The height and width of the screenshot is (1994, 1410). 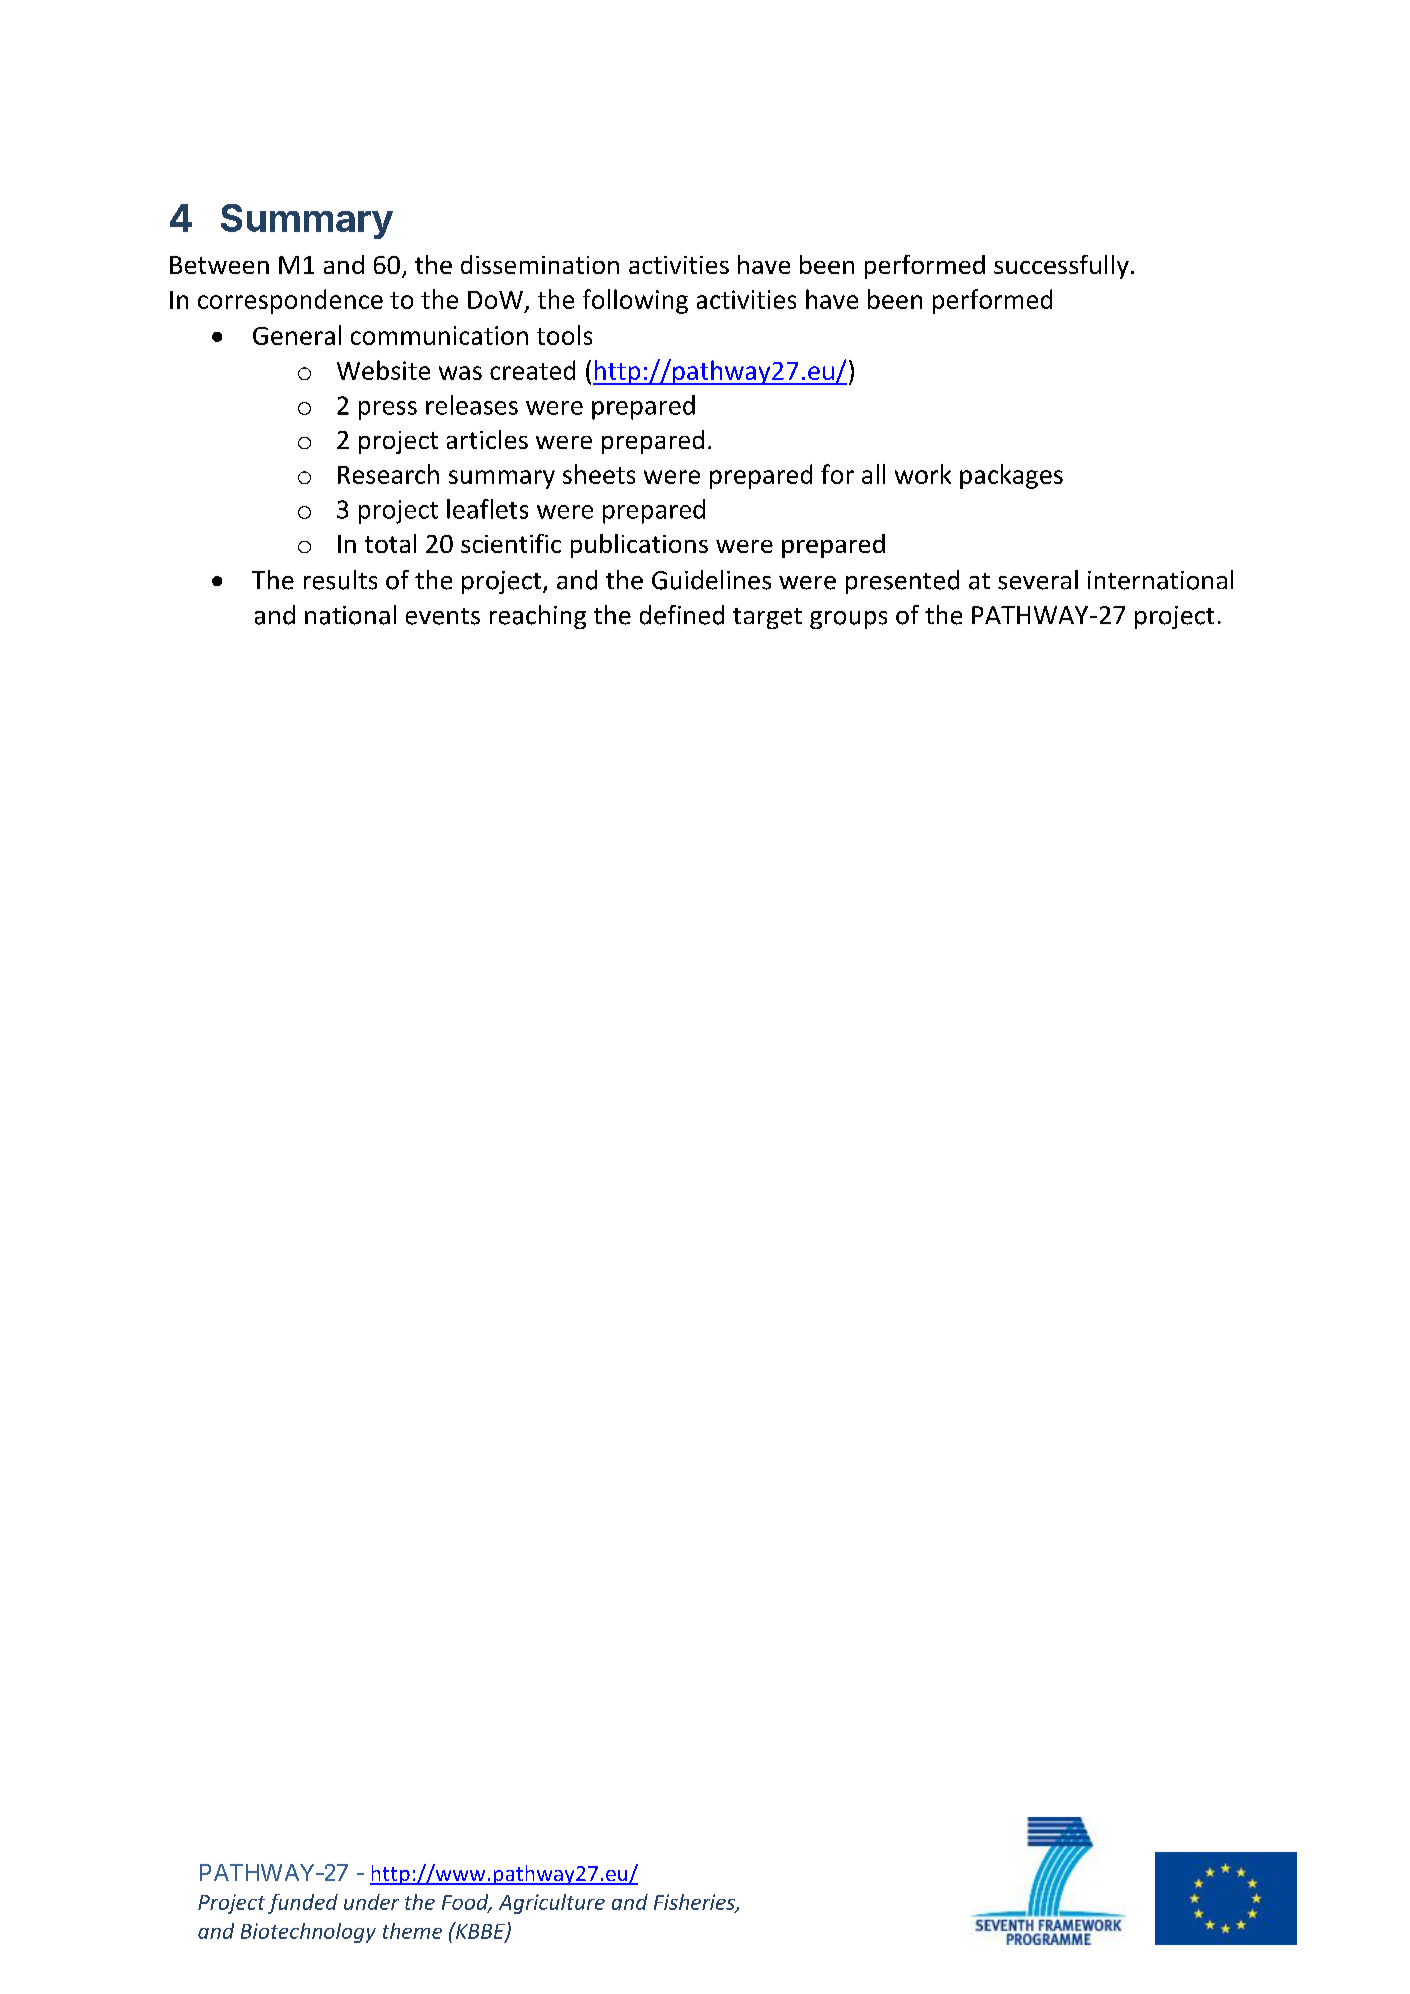 I want to click on successfully, so click(x=1061, y=267).
